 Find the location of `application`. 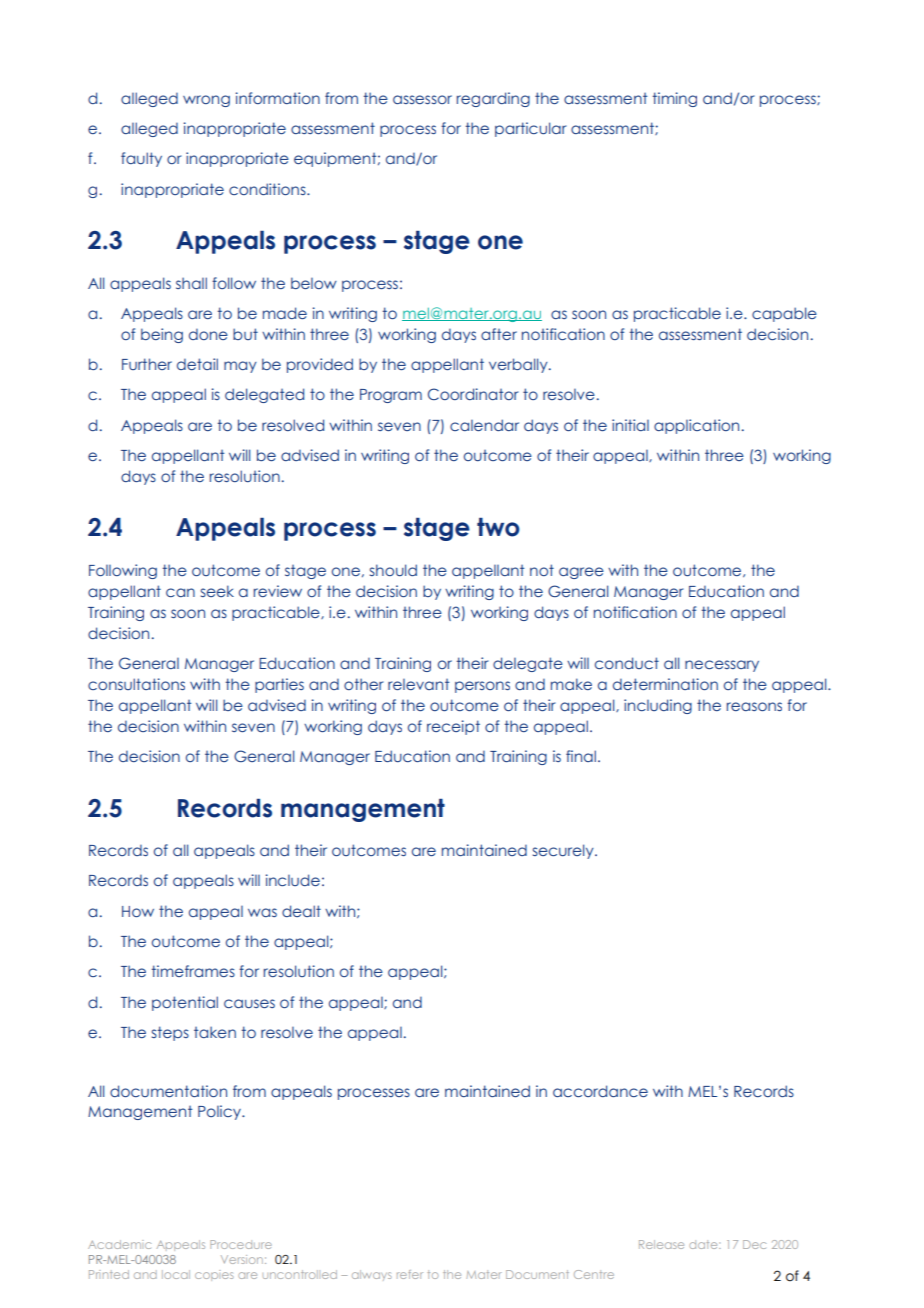

application is located at coordinates (696, 426).
